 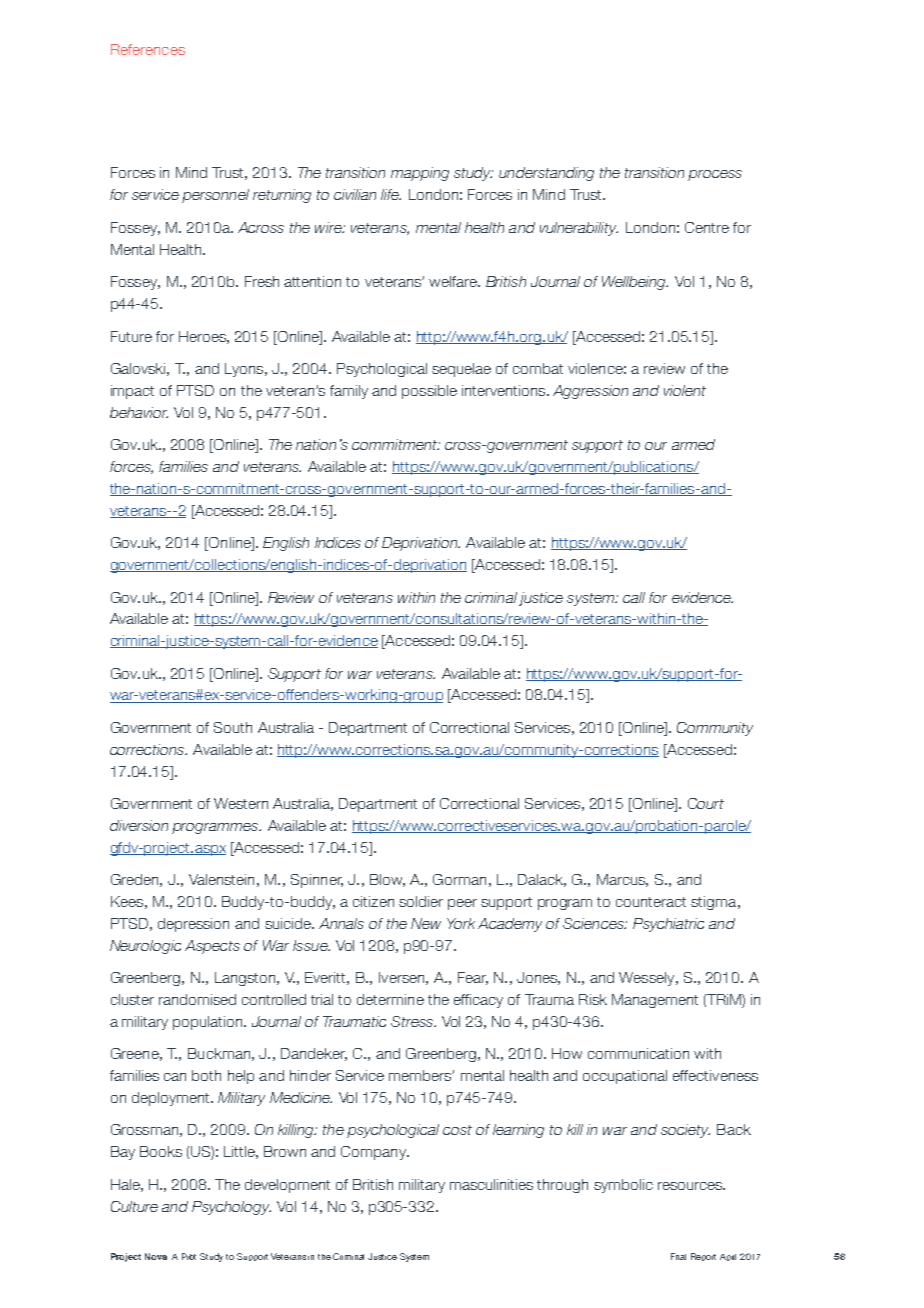 What do you see at coordinates (685, 390) in the document?
I see `violent` at bounding box center [685, 390].
